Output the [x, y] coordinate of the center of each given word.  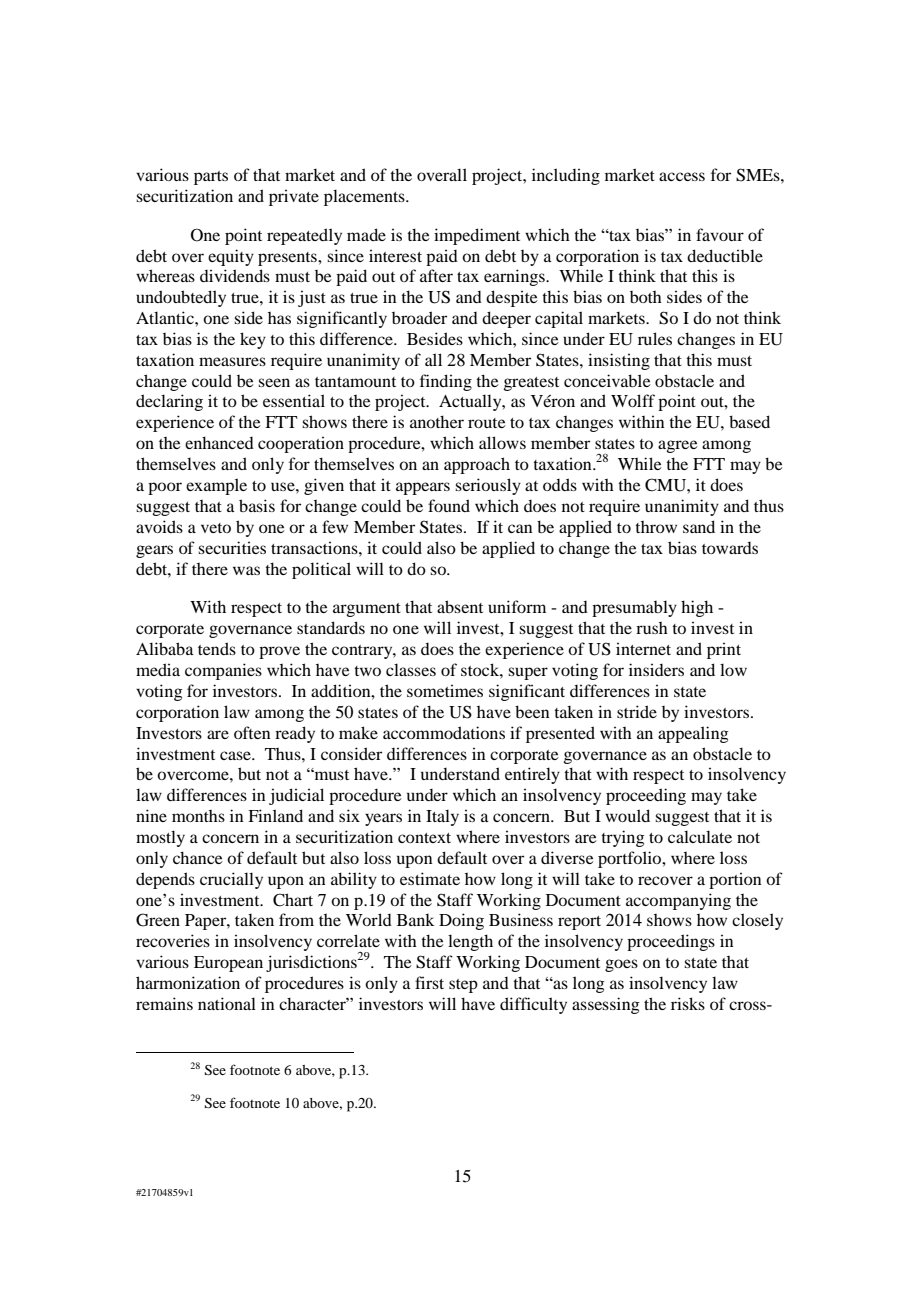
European [228, 964]
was [246, 570]
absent [460, 606]
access [682, 176]
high [697, 608]
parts [211, 178]
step [463, 986]
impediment [477, 236]
